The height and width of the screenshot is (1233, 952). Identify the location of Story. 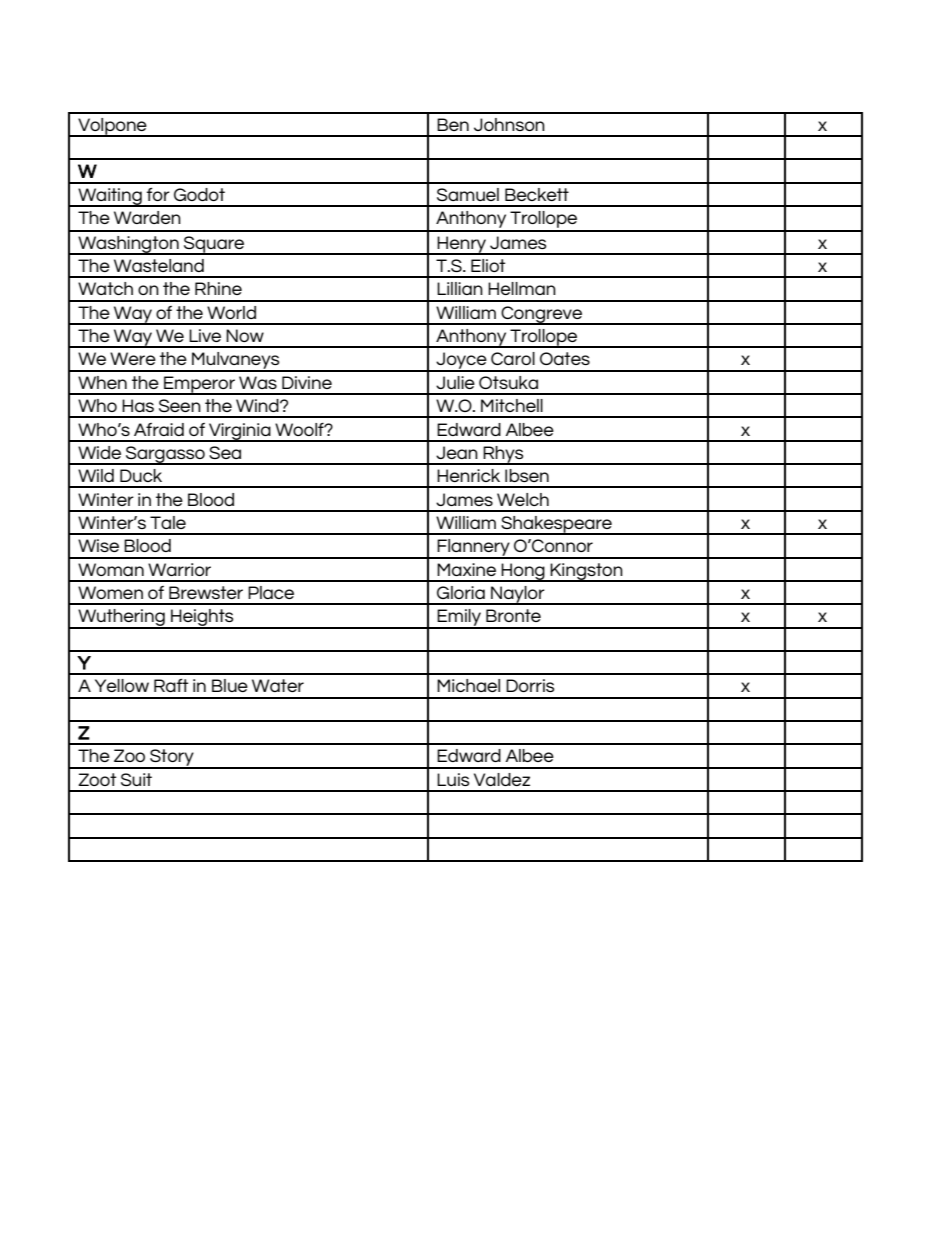
(172, 759).
